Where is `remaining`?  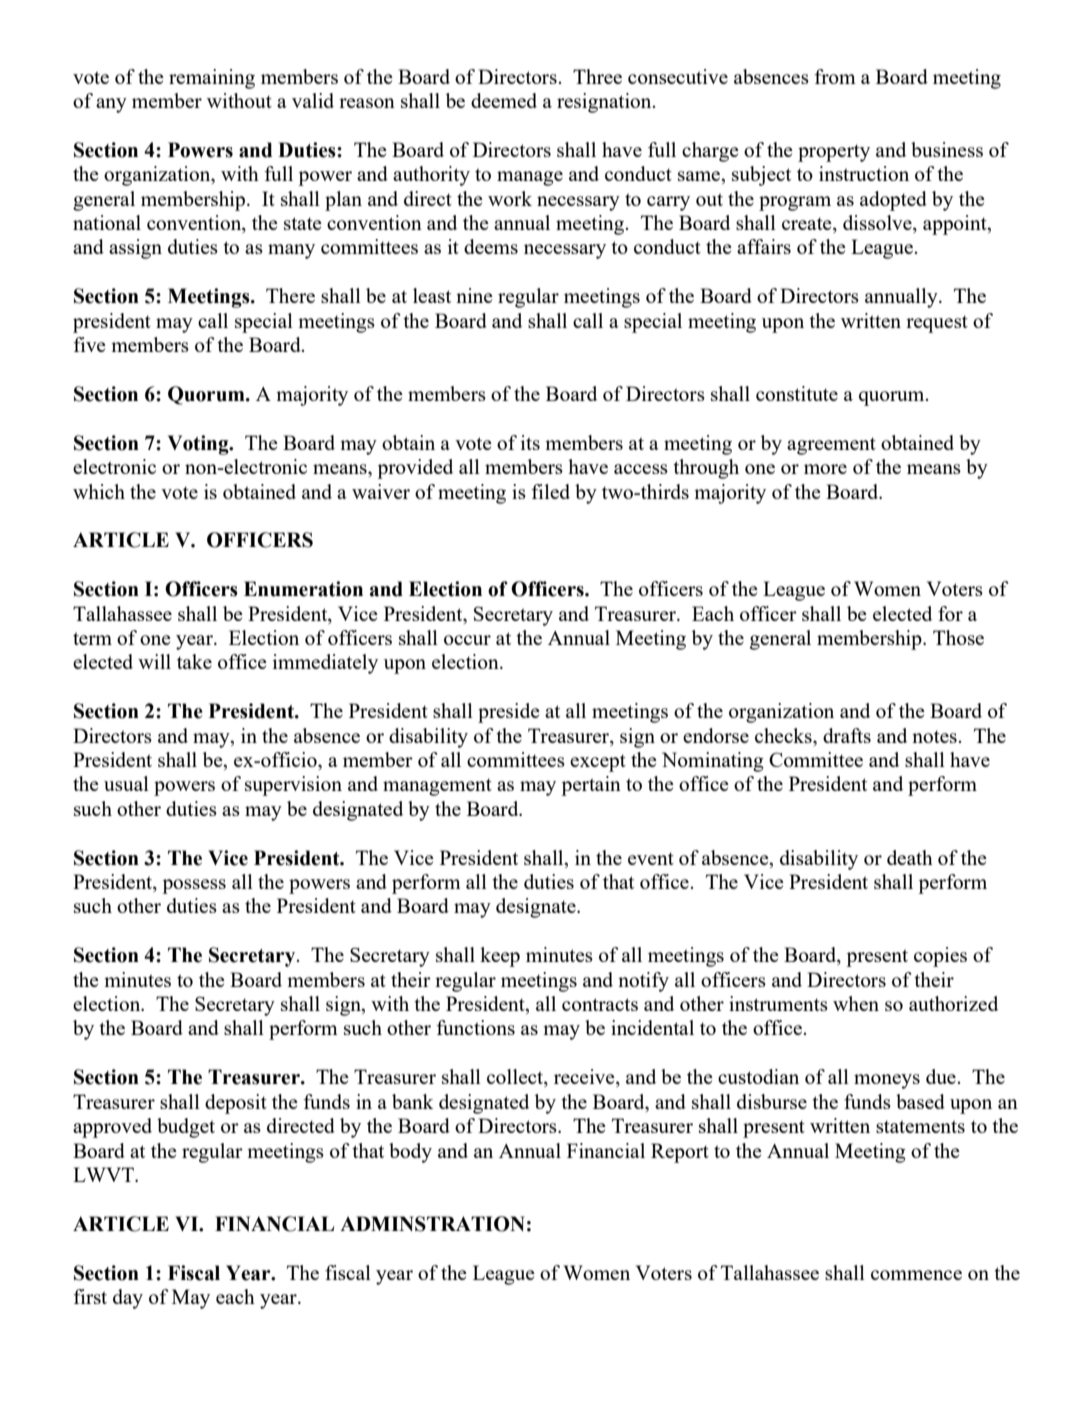
remaining is located at coordinates (212, 79).
